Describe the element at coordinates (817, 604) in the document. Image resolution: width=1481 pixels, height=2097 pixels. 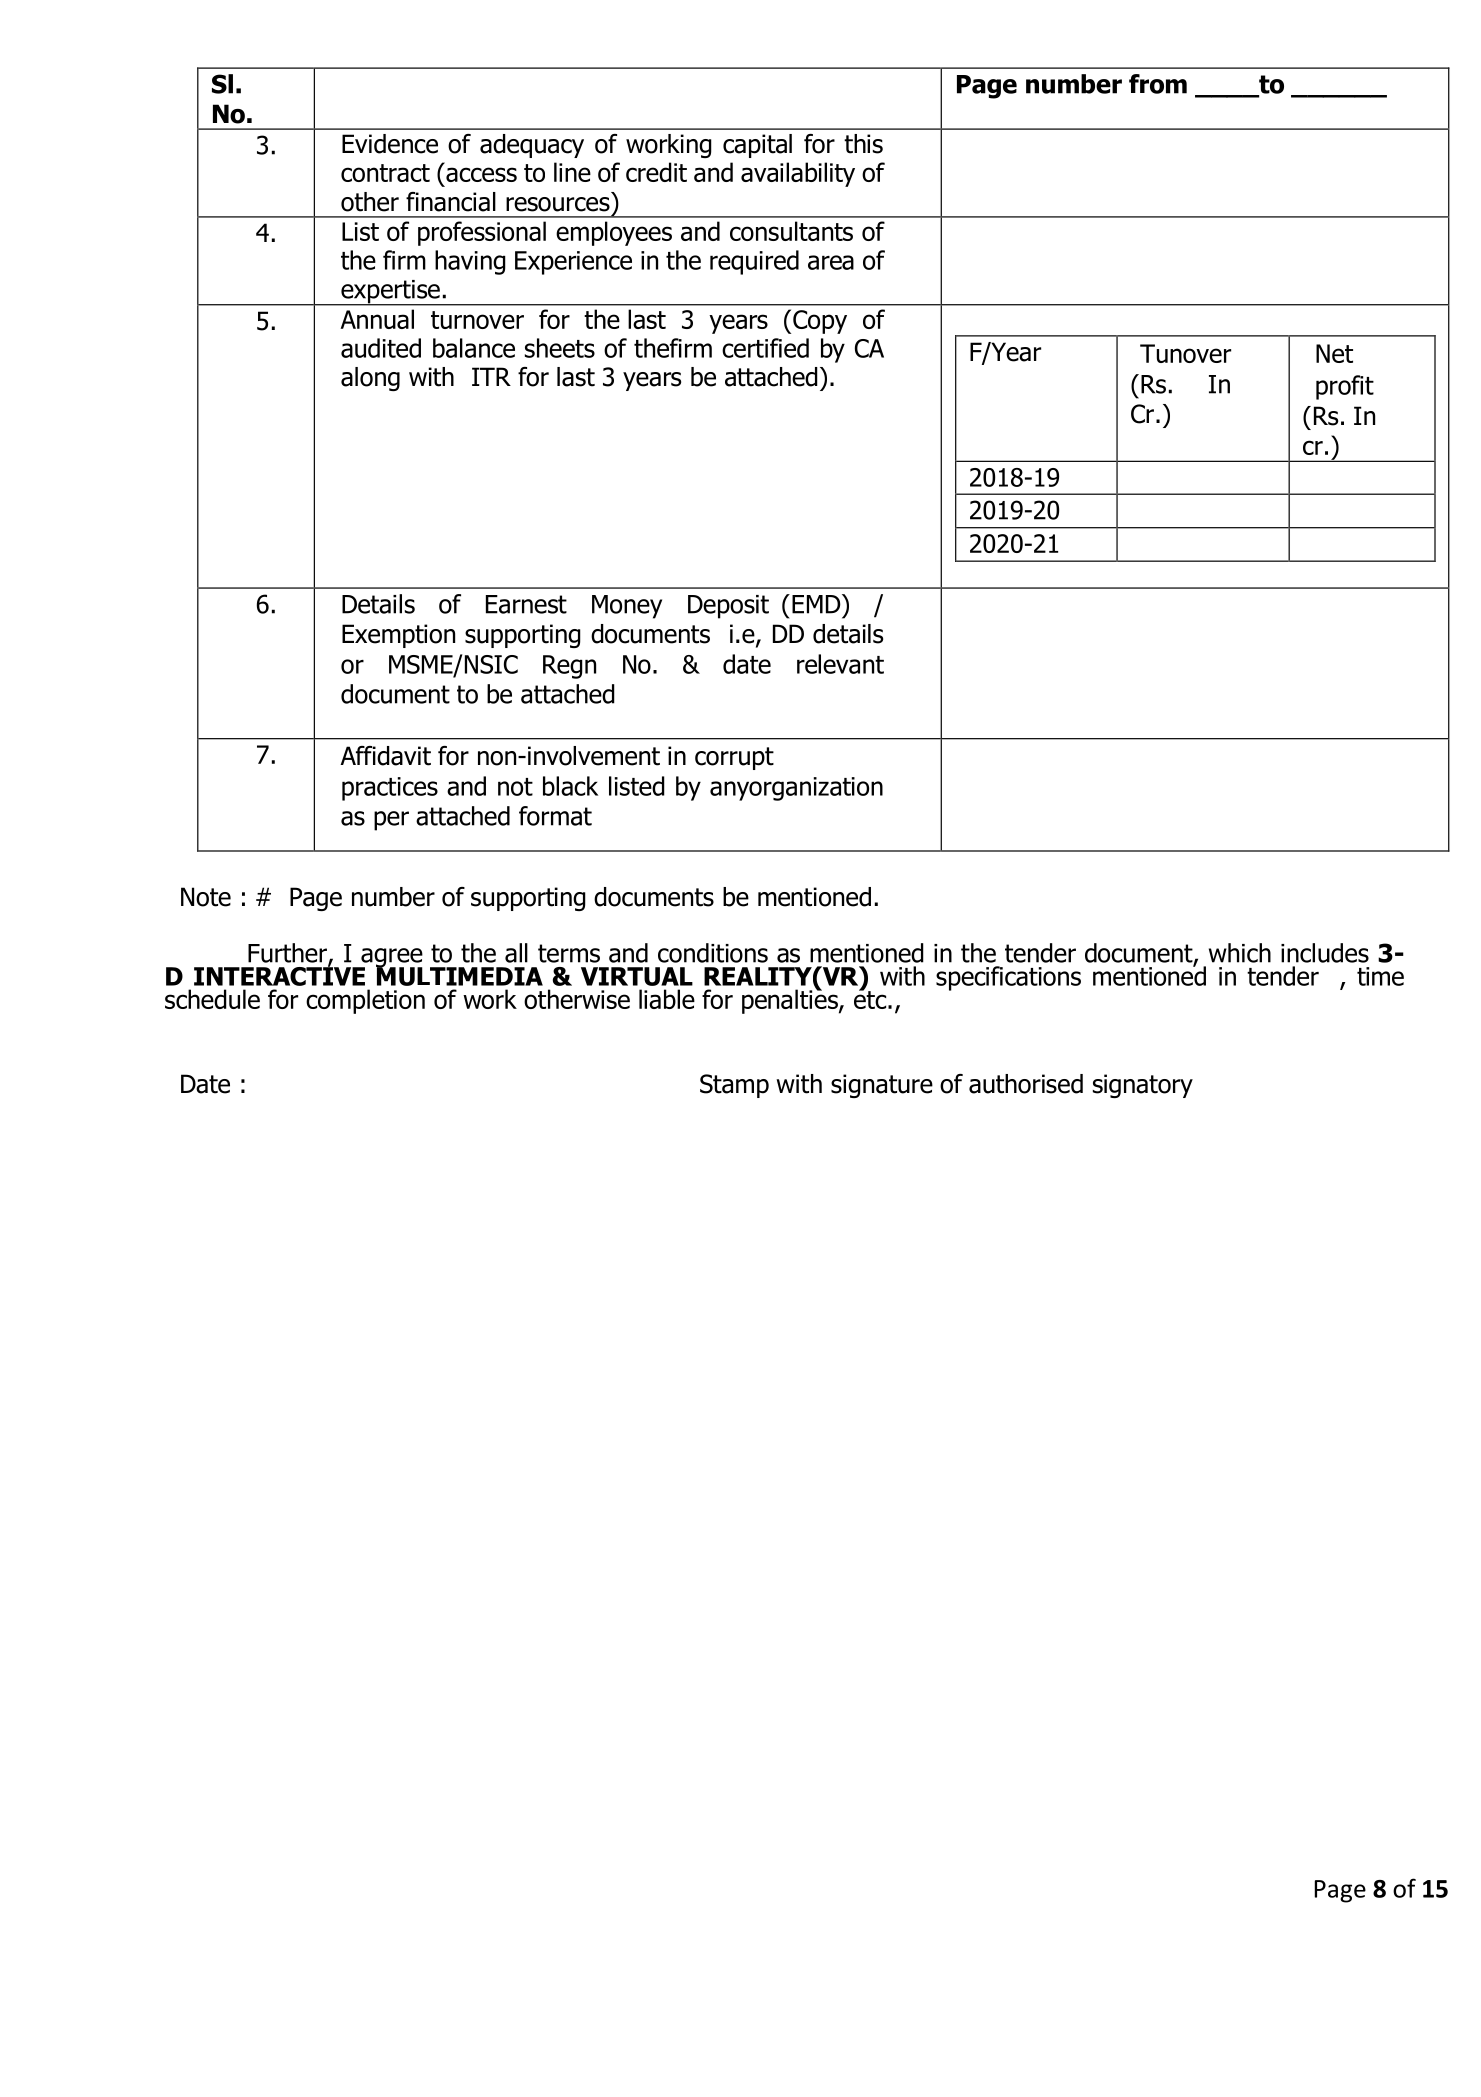
I see `EMD` at that location.
